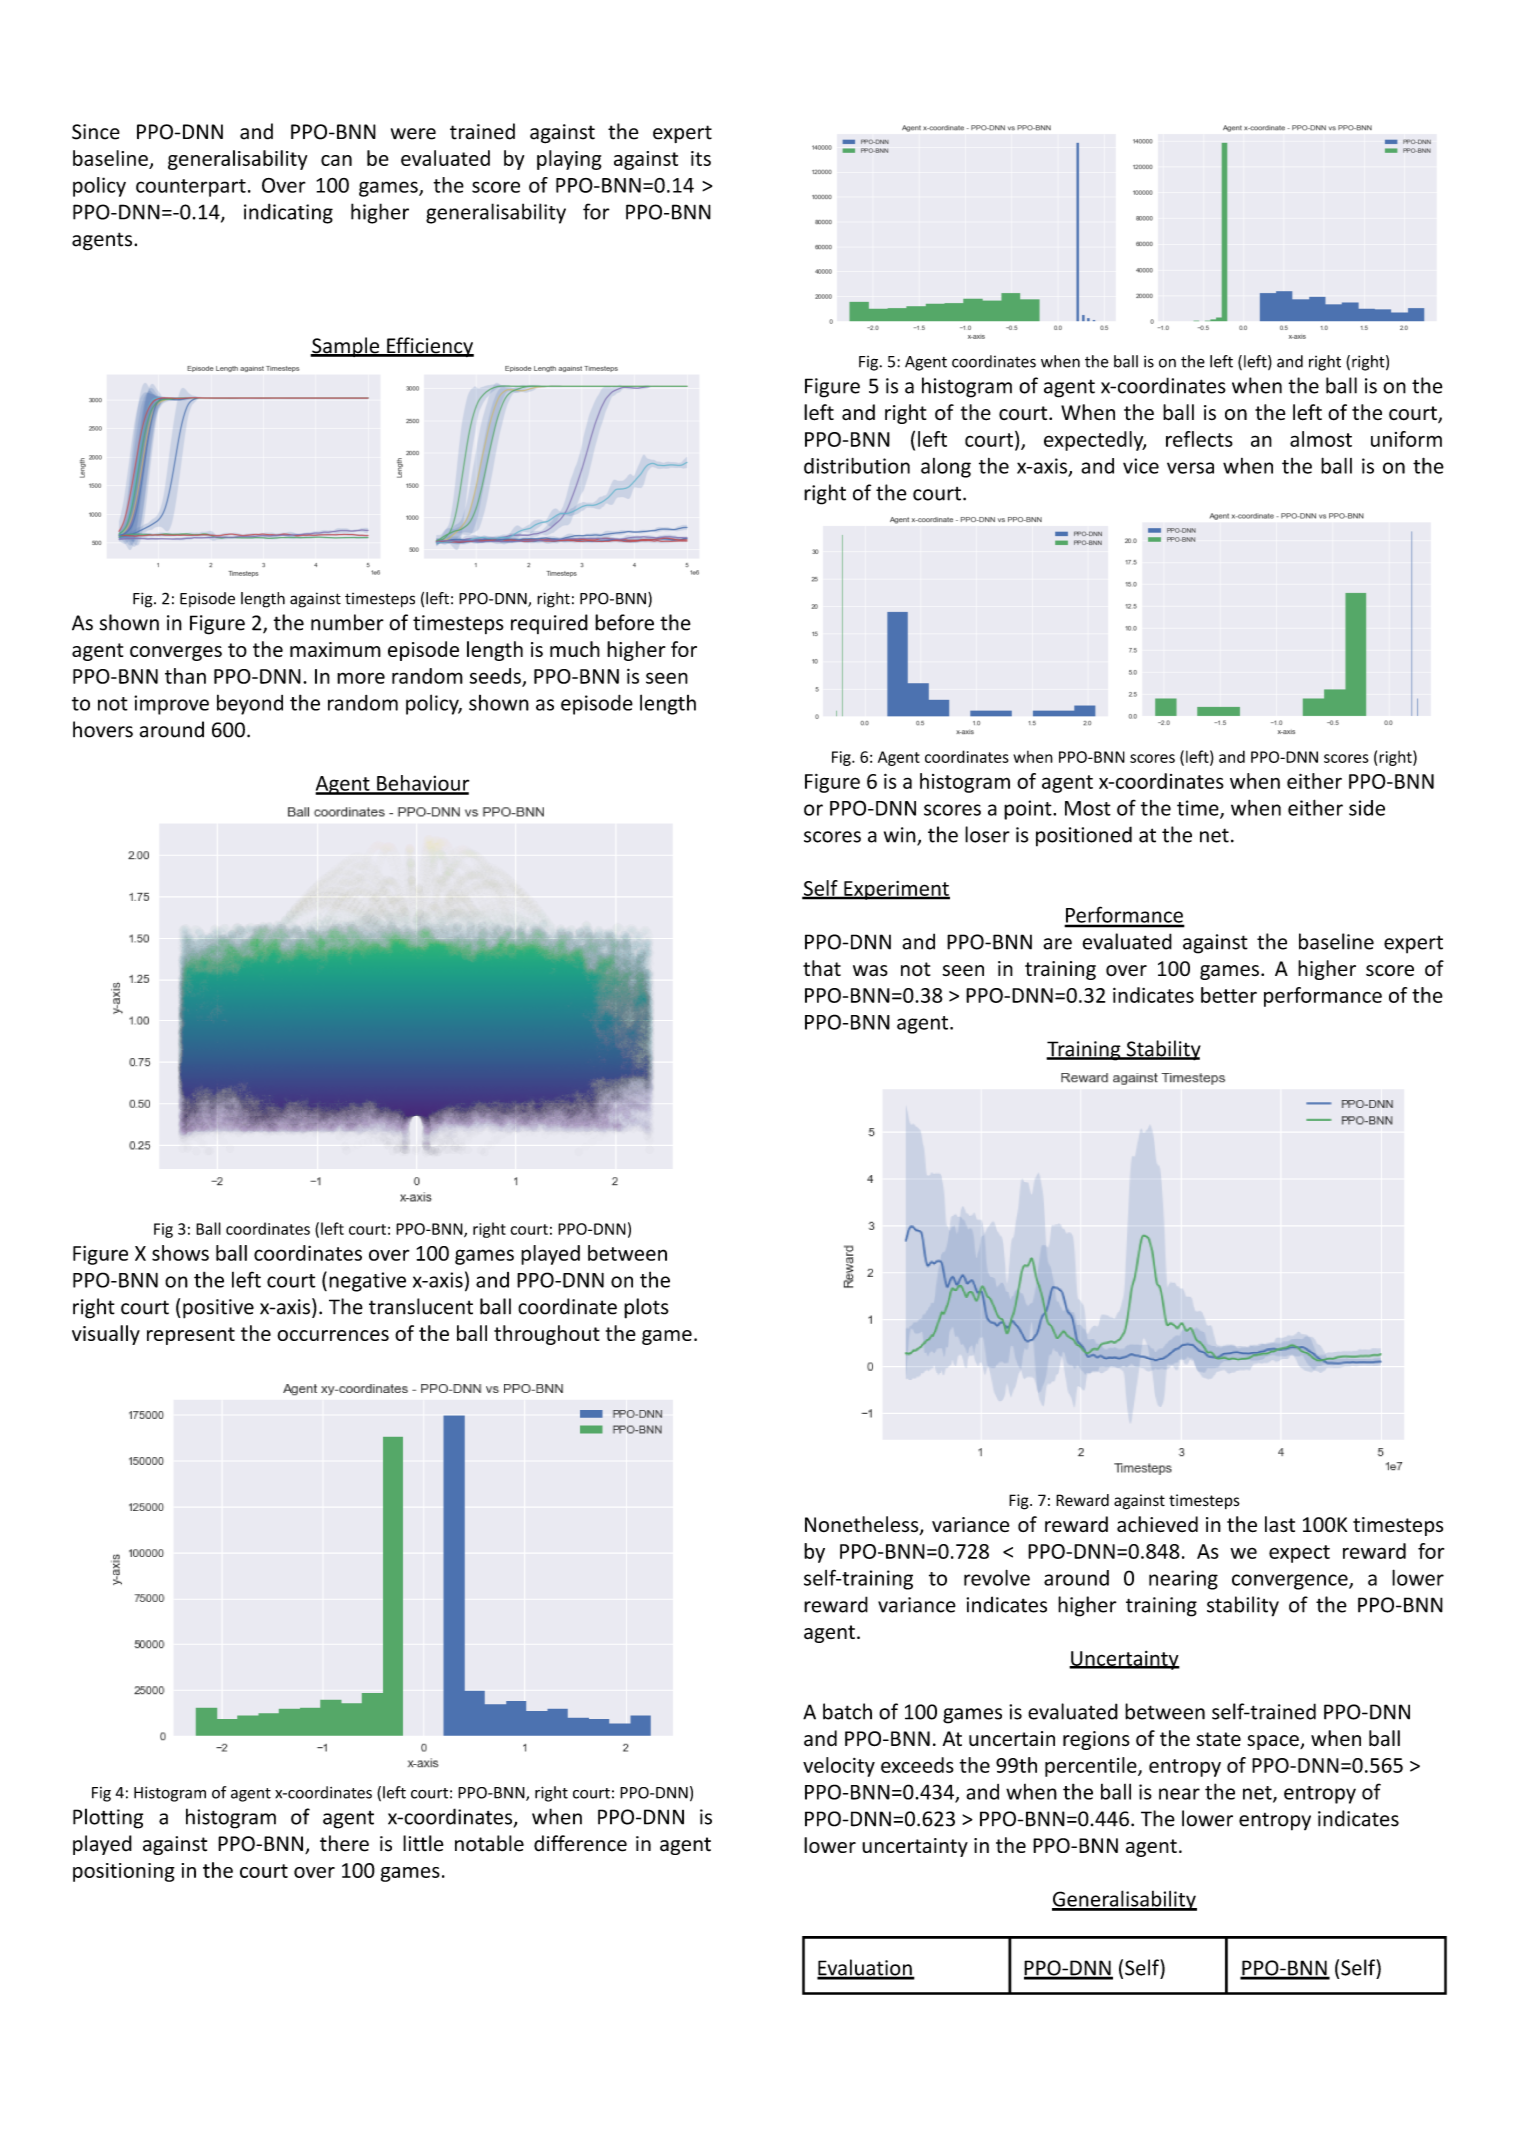 The height and width of the screenshot is (2145, 1518). I want to click on reflects, so click(1199, 439).
